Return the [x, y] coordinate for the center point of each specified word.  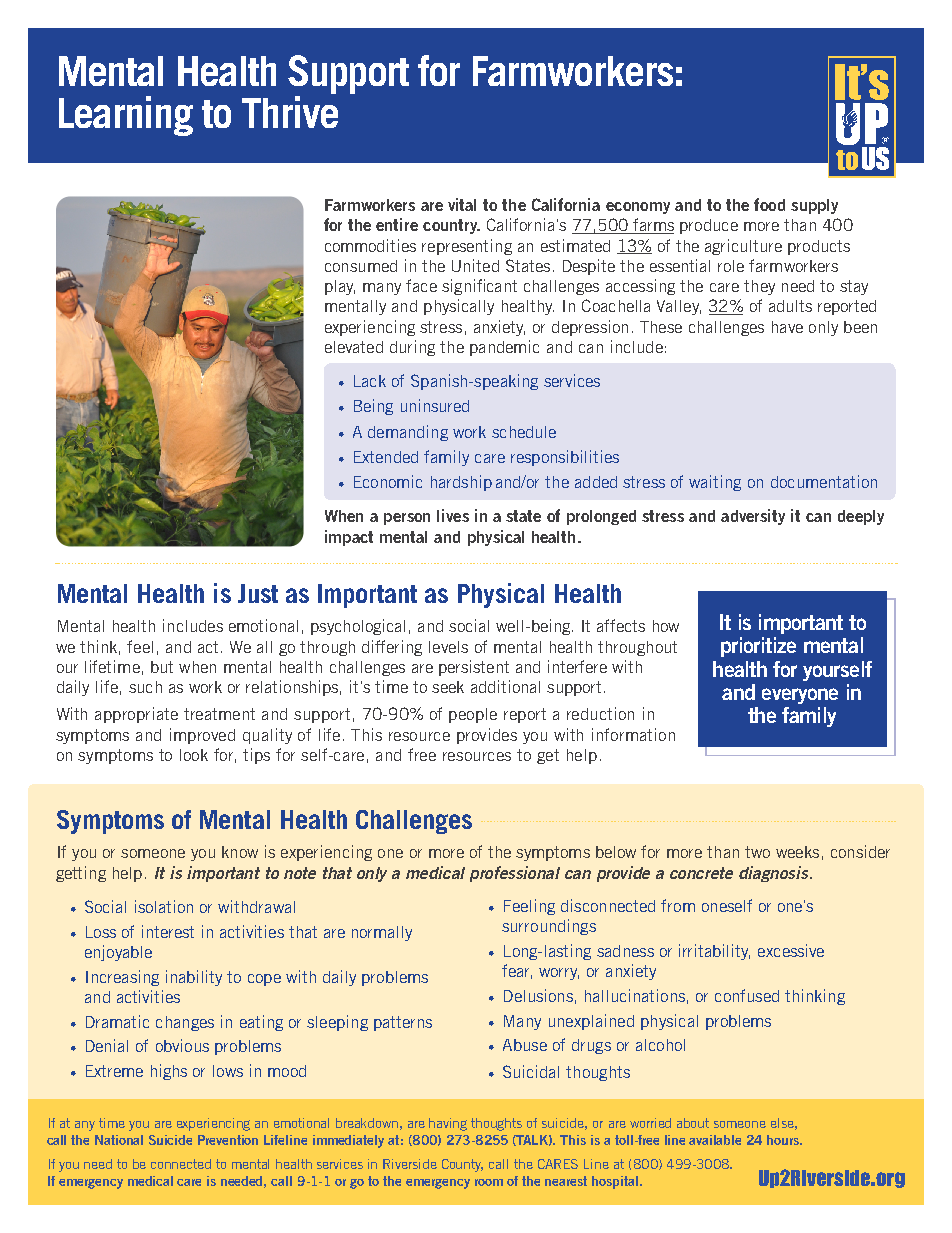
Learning [126, 116]
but [162, 667]
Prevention [228, 1140]
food [769, 204]
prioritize [758, 647]
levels [448, 647]
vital [462, 204]
